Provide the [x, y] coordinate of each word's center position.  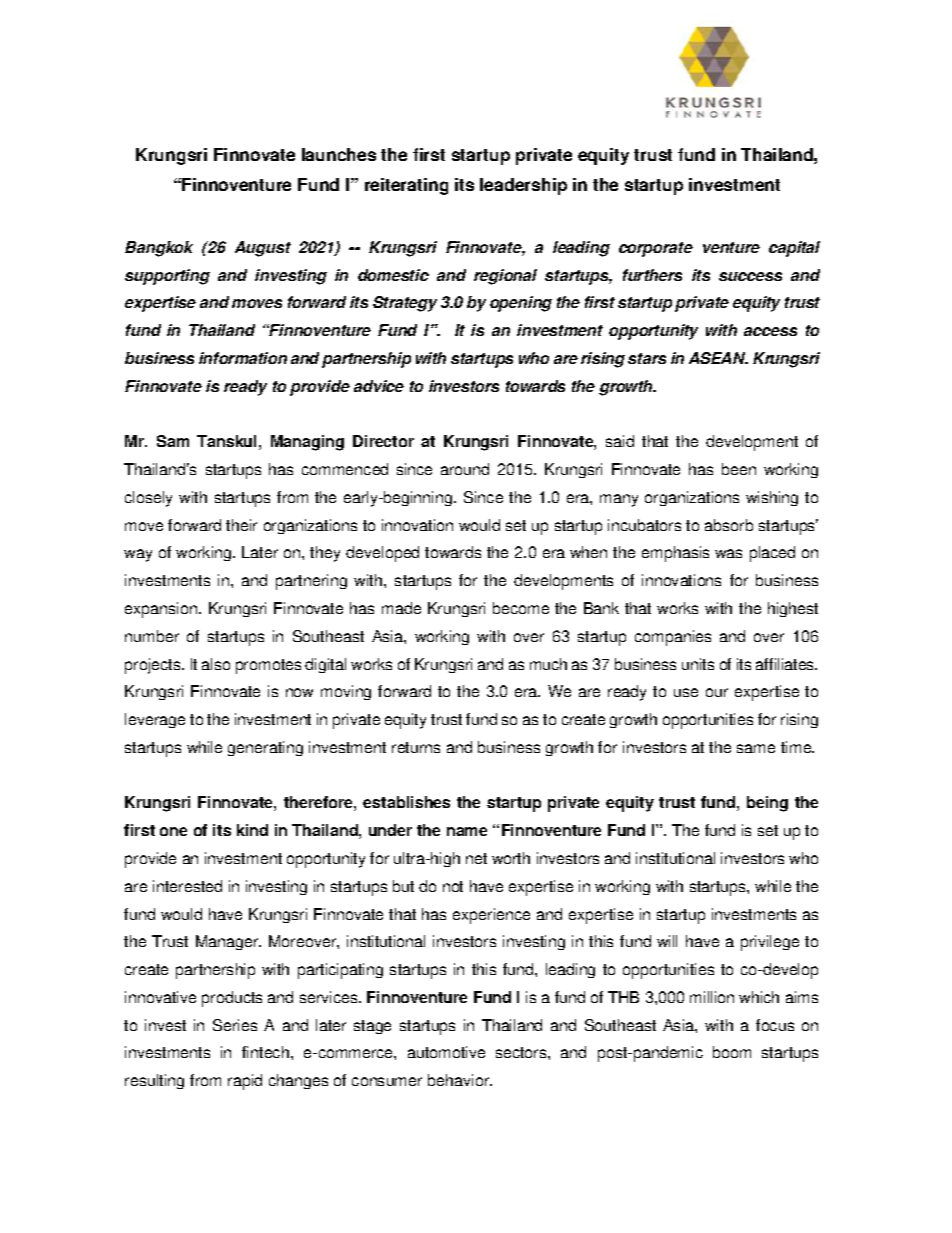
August [263, 249]
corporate [656, 249]
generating [265, 748]
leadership [523, 186]
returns [416, 747]
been [739, 469]
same [756, 748]
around [465, 469]
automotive [446, 1052]
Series [235, 1025]
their [241, 525]
